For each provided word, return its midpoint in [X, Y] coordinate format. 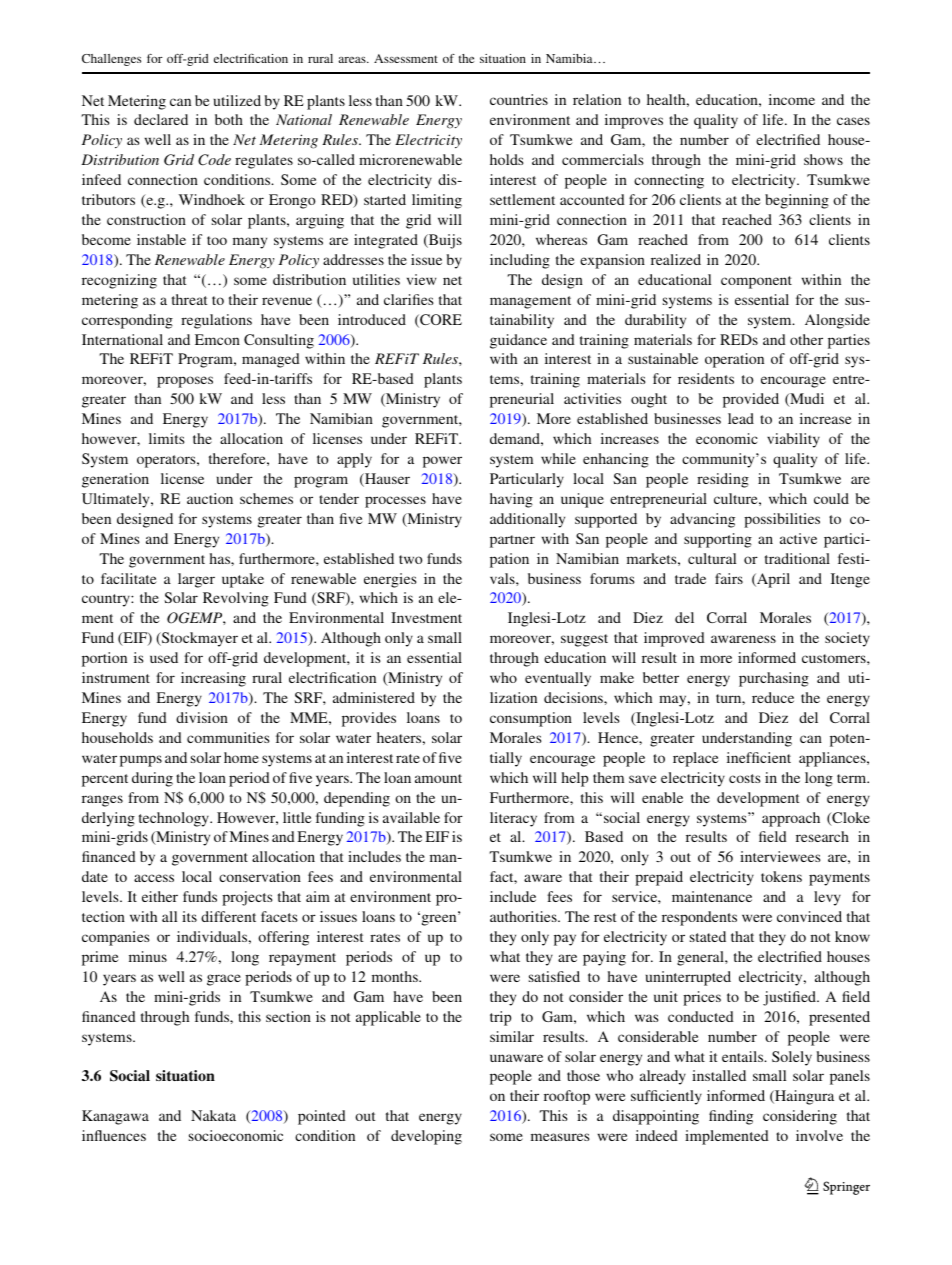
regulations [216, 321]
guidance [518, 341]
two [410, 559]
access [154, 878]
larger [196, 580]
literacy [513, 819]
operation [734, 360]
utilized [237, 100]
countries [519, 99]
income [792, 99]
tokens [781, 876]
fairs [729, 578]
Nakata [213, 1115]
